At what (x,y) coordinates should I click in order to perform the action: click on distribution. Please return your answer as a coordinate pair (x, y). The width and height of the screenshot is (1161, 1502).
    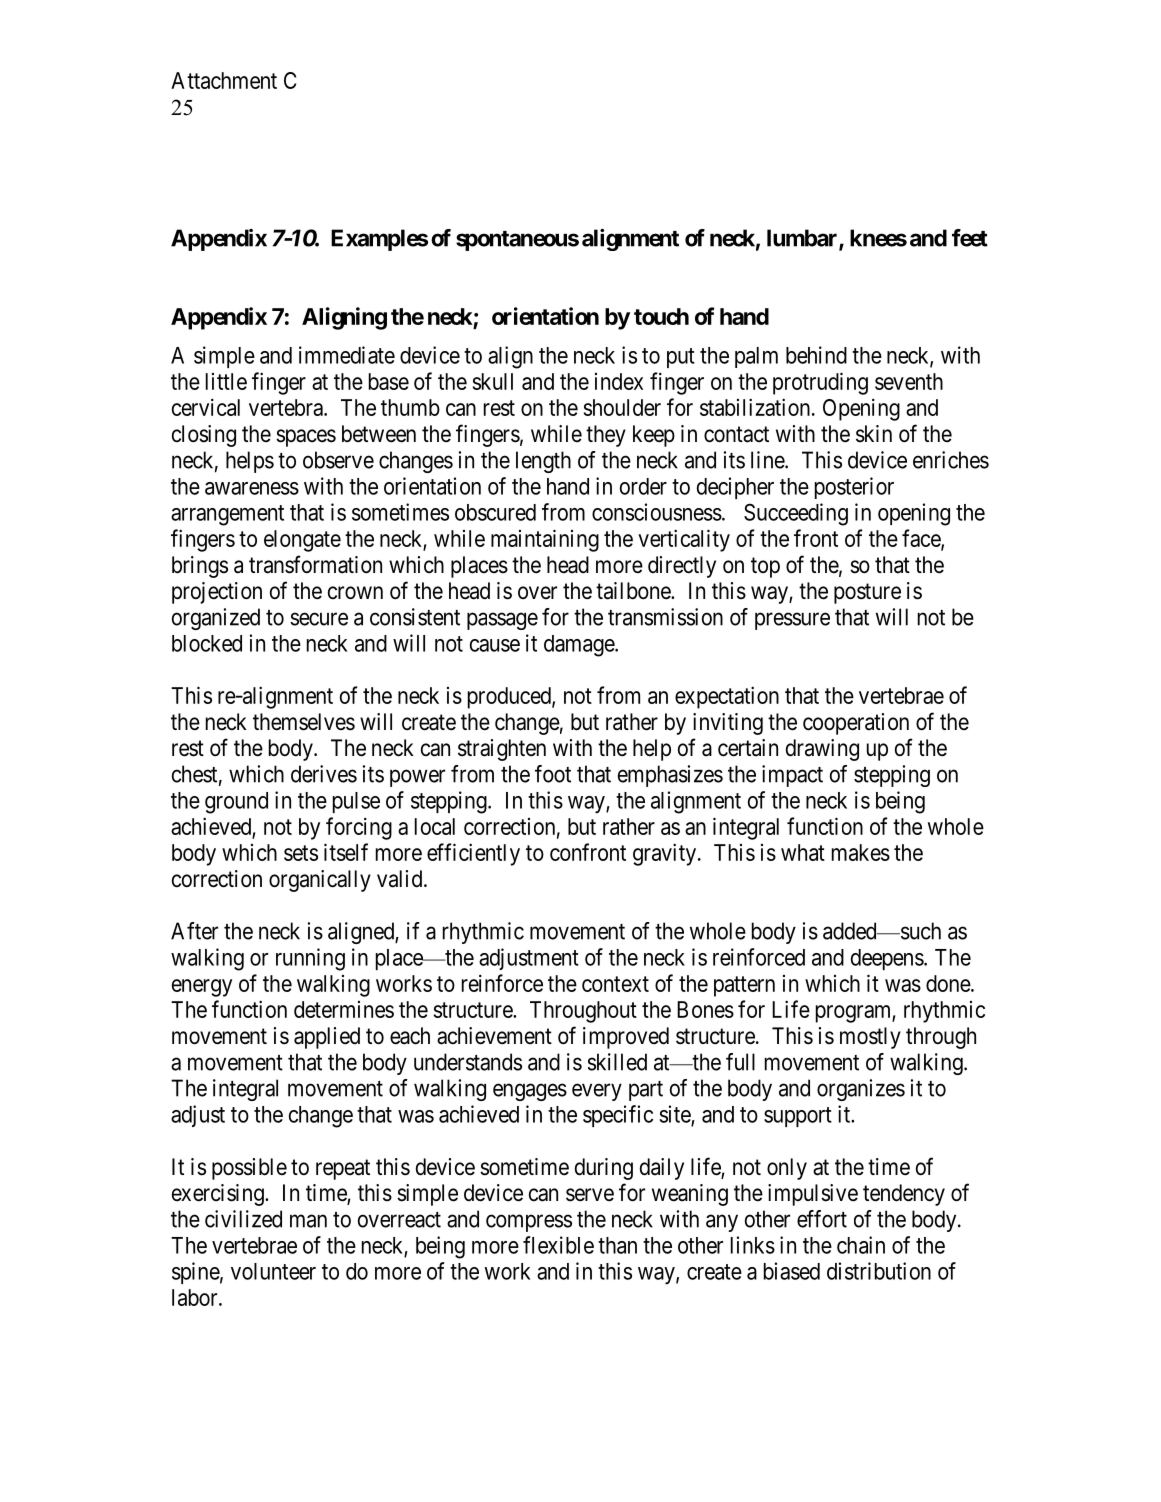
    Looking at the image, I should click on (879, 1271).
